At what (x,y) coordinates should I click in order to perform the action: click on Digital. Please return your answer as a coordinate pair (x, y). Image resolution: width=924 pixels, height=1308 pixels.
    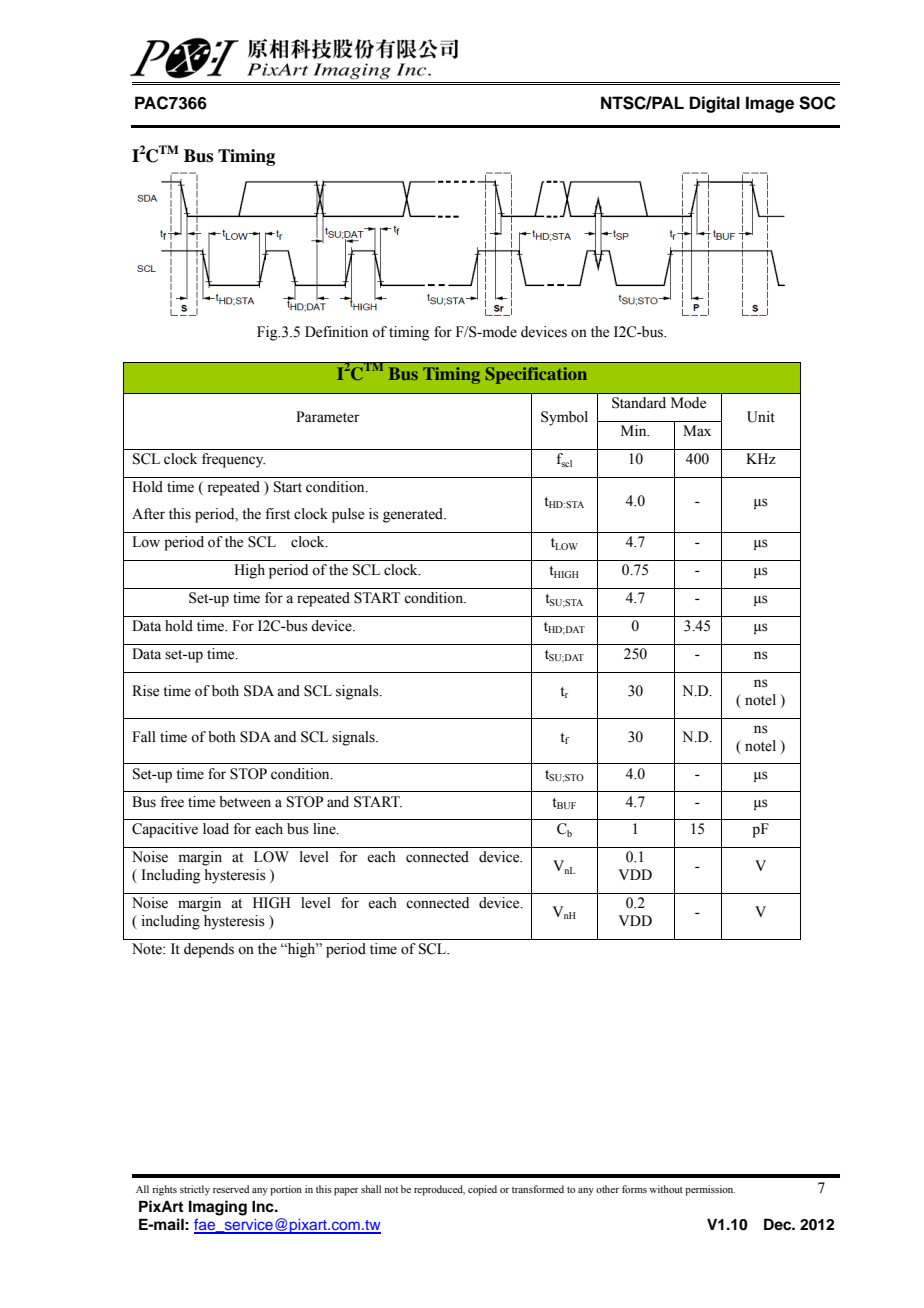
    Looking at the image, I should click on (715, 104).
